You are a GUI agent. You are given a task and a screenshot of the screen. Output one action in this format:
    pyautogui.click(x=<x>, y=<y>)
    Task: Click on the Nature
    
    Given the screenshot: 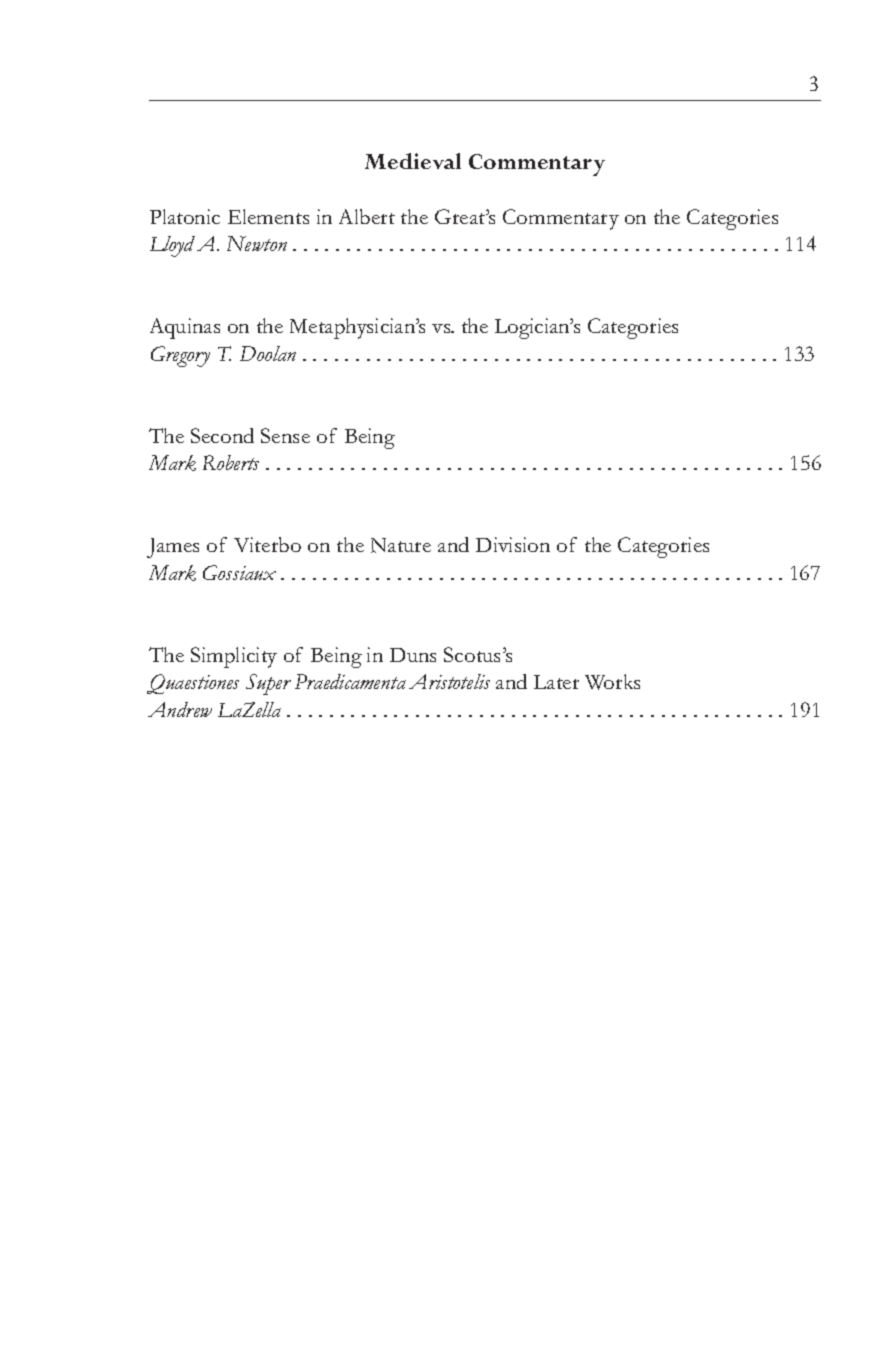 What is the action you would take?
    pyautogui.click(x=401, y=545)
